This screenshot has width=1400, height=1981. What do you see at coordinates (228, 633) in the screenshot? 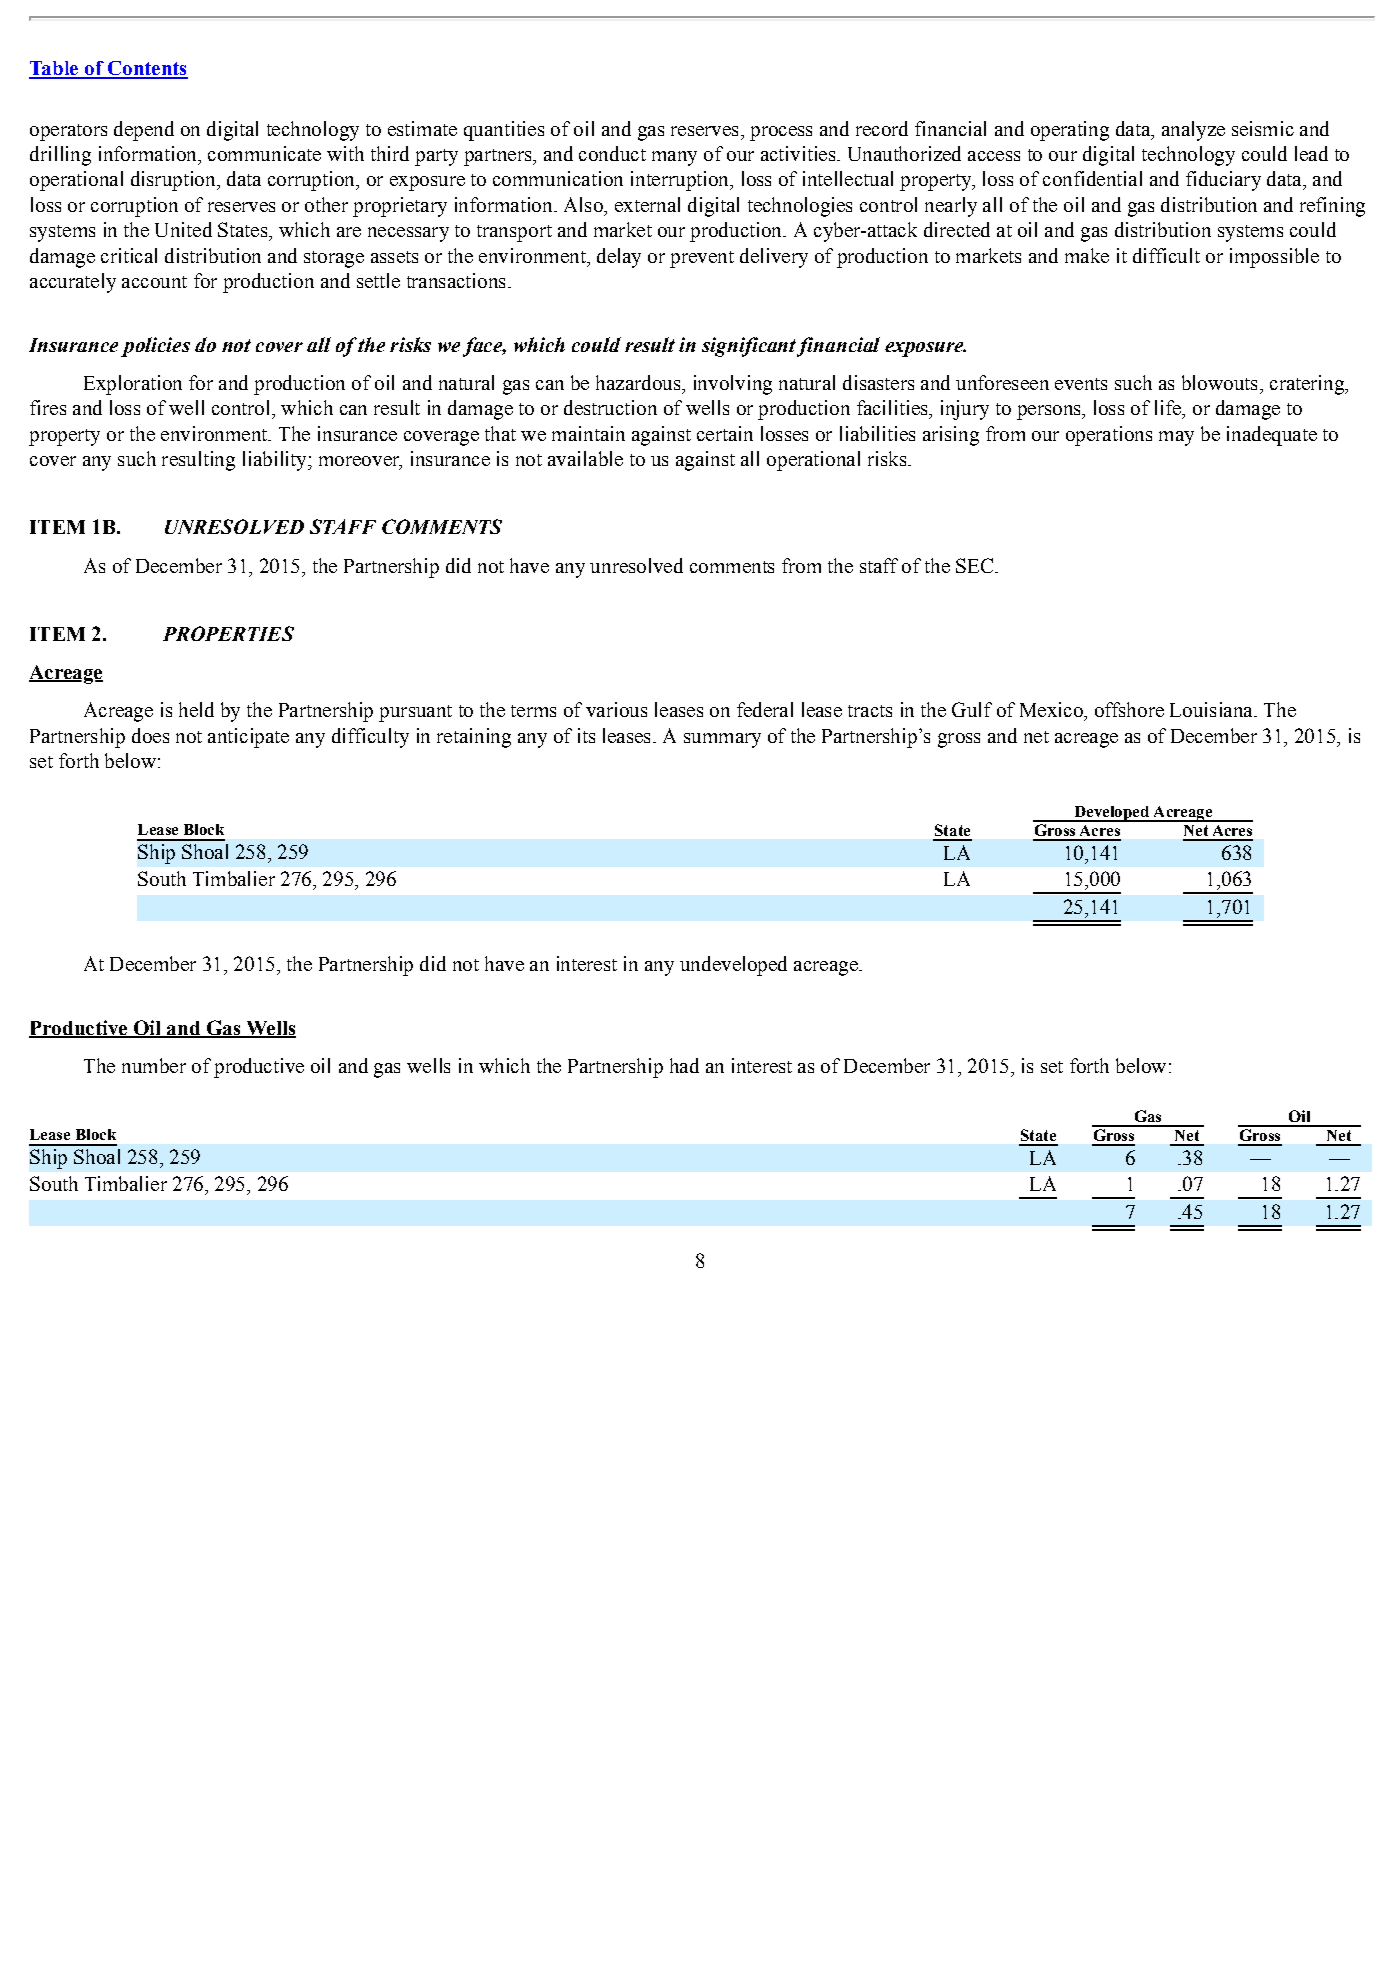
I see `PROPERTIES` at bounding box center [228, 633].
